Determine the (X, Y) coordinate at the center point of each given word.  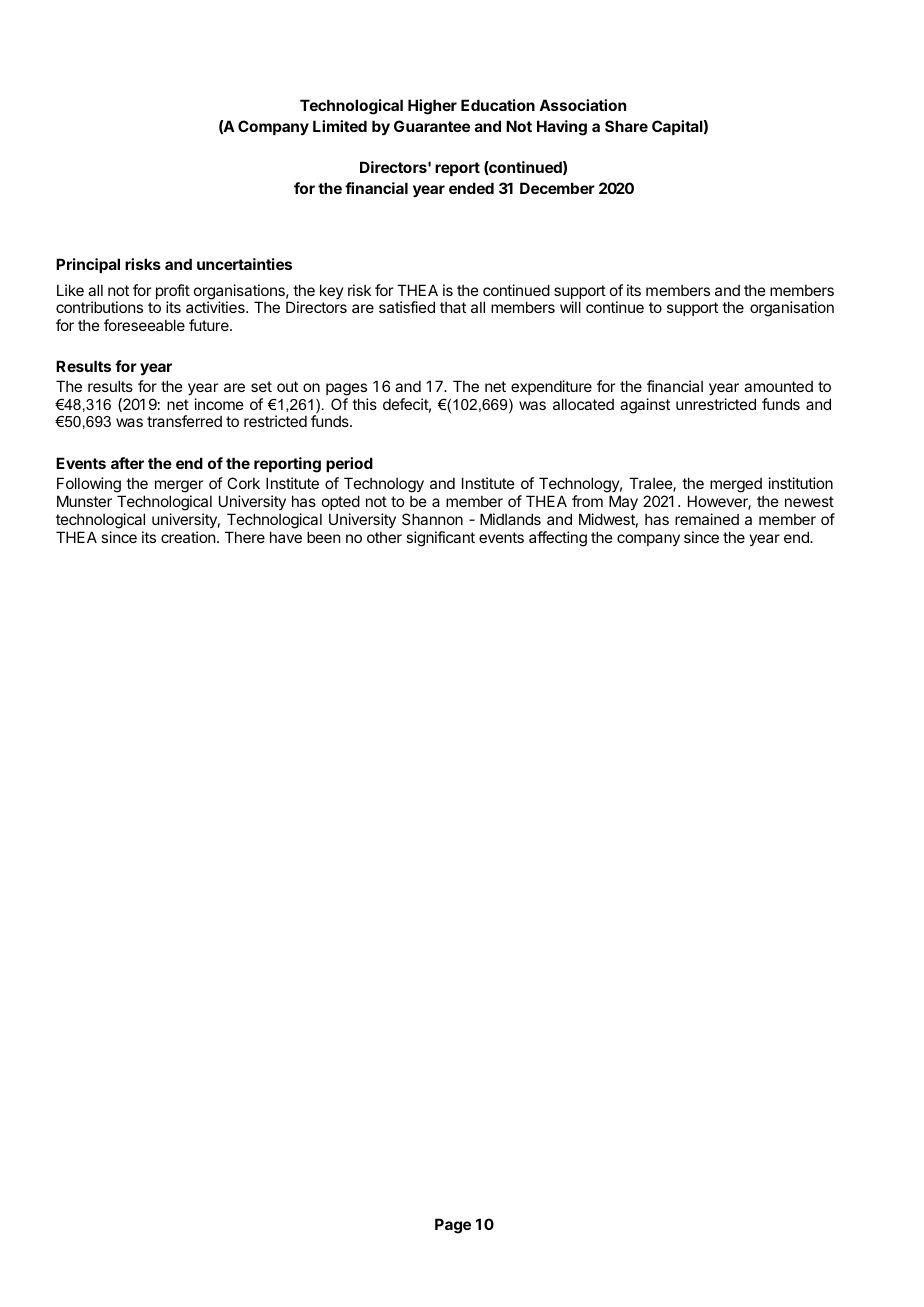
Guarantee (432, 126)
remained (707, 519)
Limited (340, 126)
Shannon (432, 519)
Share (626, 126)
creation (188, 537)
